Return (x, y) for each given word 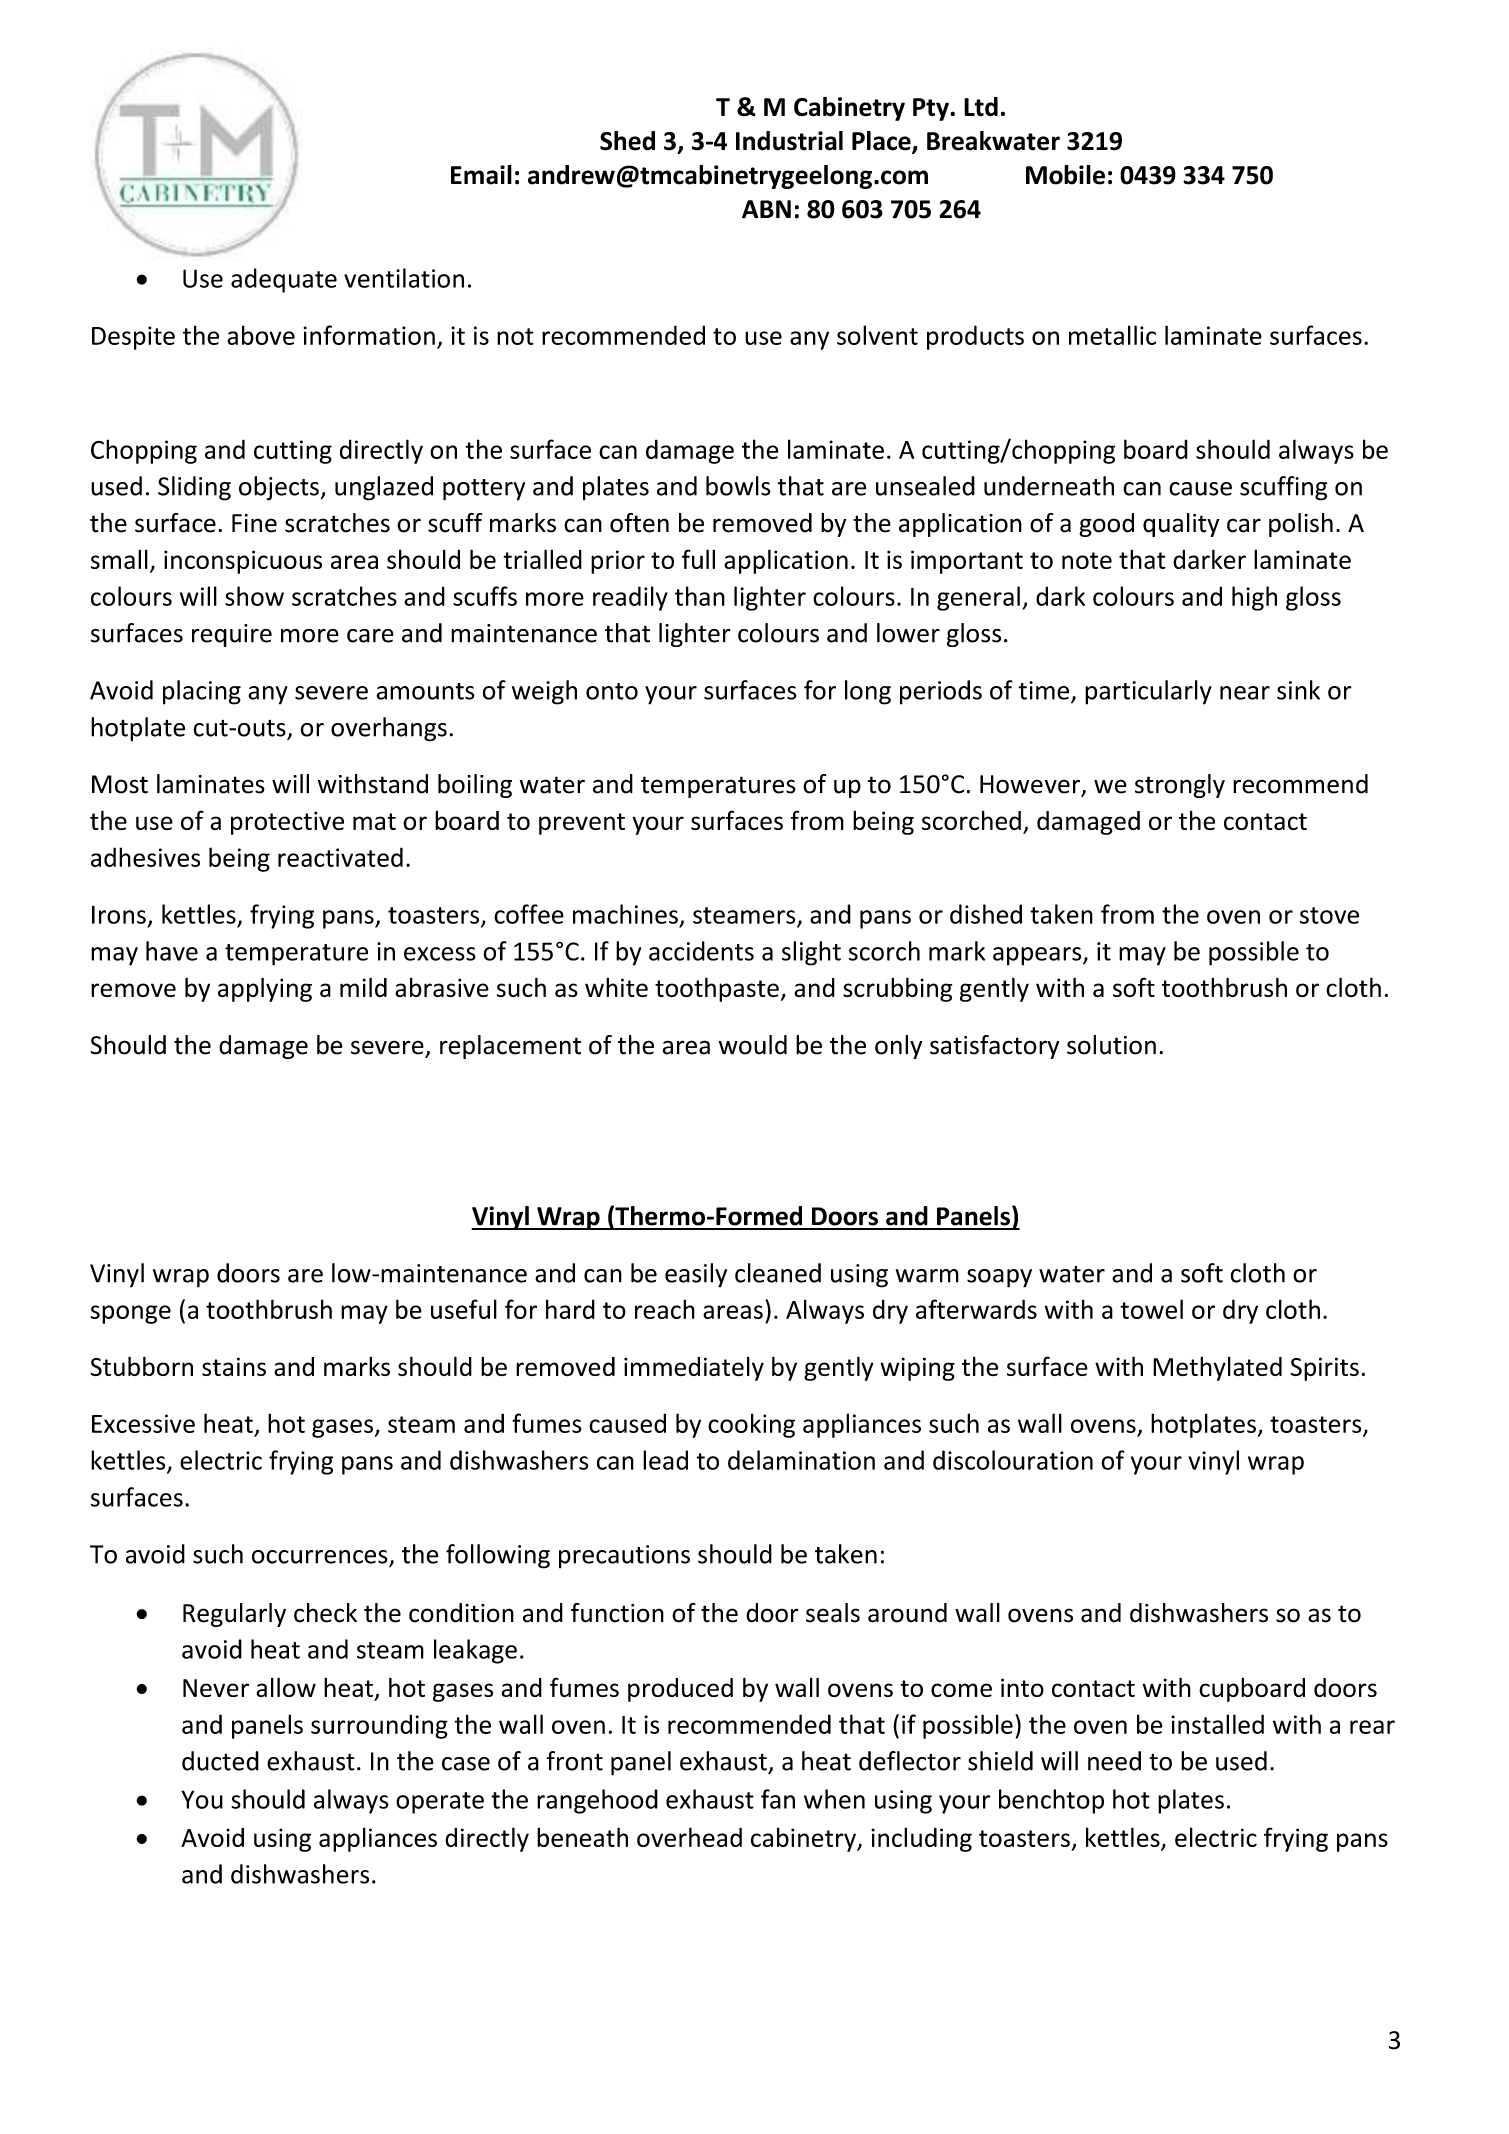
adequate (284, 280)
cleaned (778, 1273)
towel (1152, 1309)
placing (202, 692)
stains (234, 1366)
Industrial (789, 141)
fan (778, 1799)
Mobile (1065, 175)
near (1245, 693)
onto (612, 691)
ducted (220, 1761)
